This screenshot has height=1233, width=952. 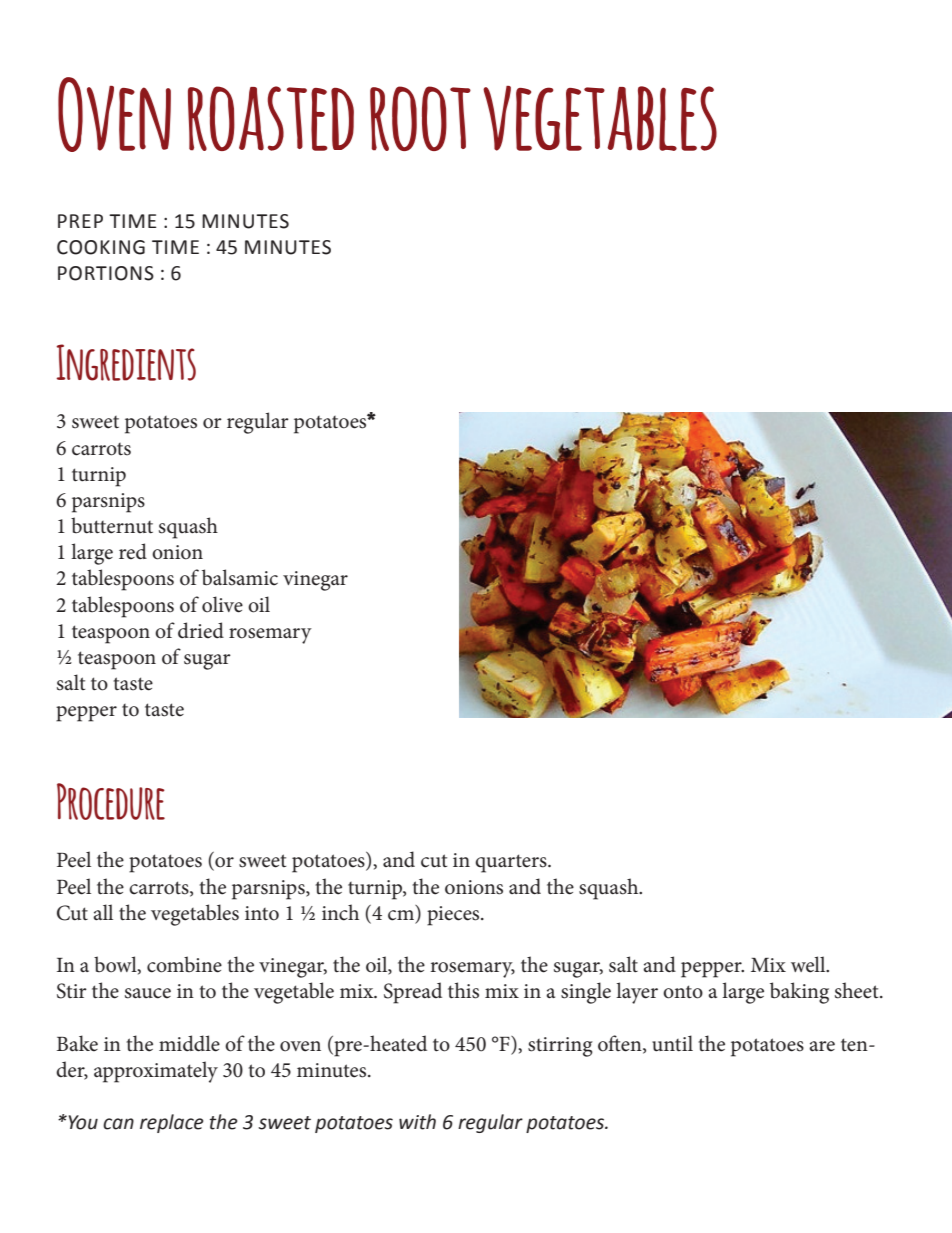 What do you see at coordinates (240, 577) in the screenshot?
I see `balsamic` at bounding box center [240, 577].
